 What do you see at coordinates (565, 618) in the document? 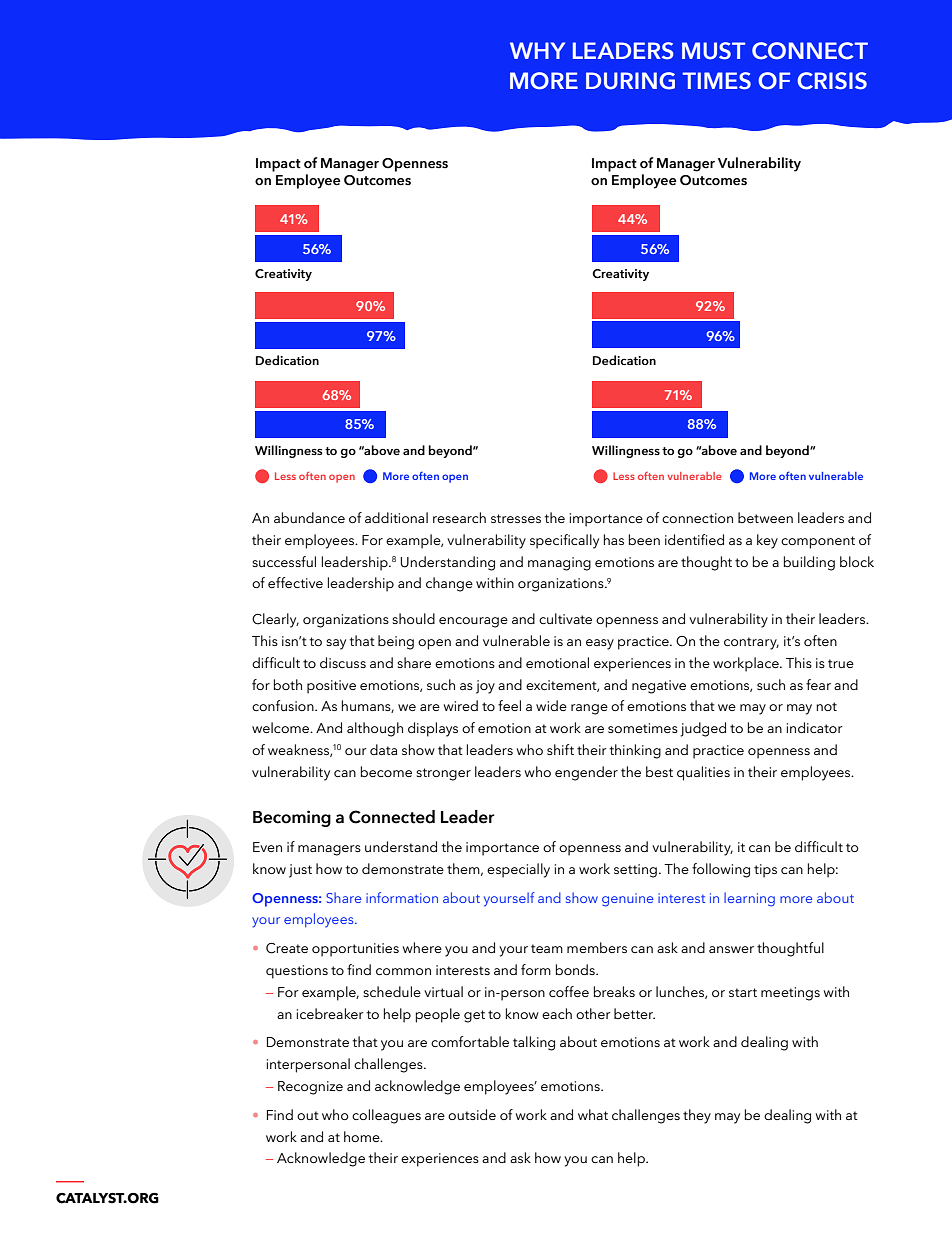
I see `cultivate` at bounding box center [565, 618].
